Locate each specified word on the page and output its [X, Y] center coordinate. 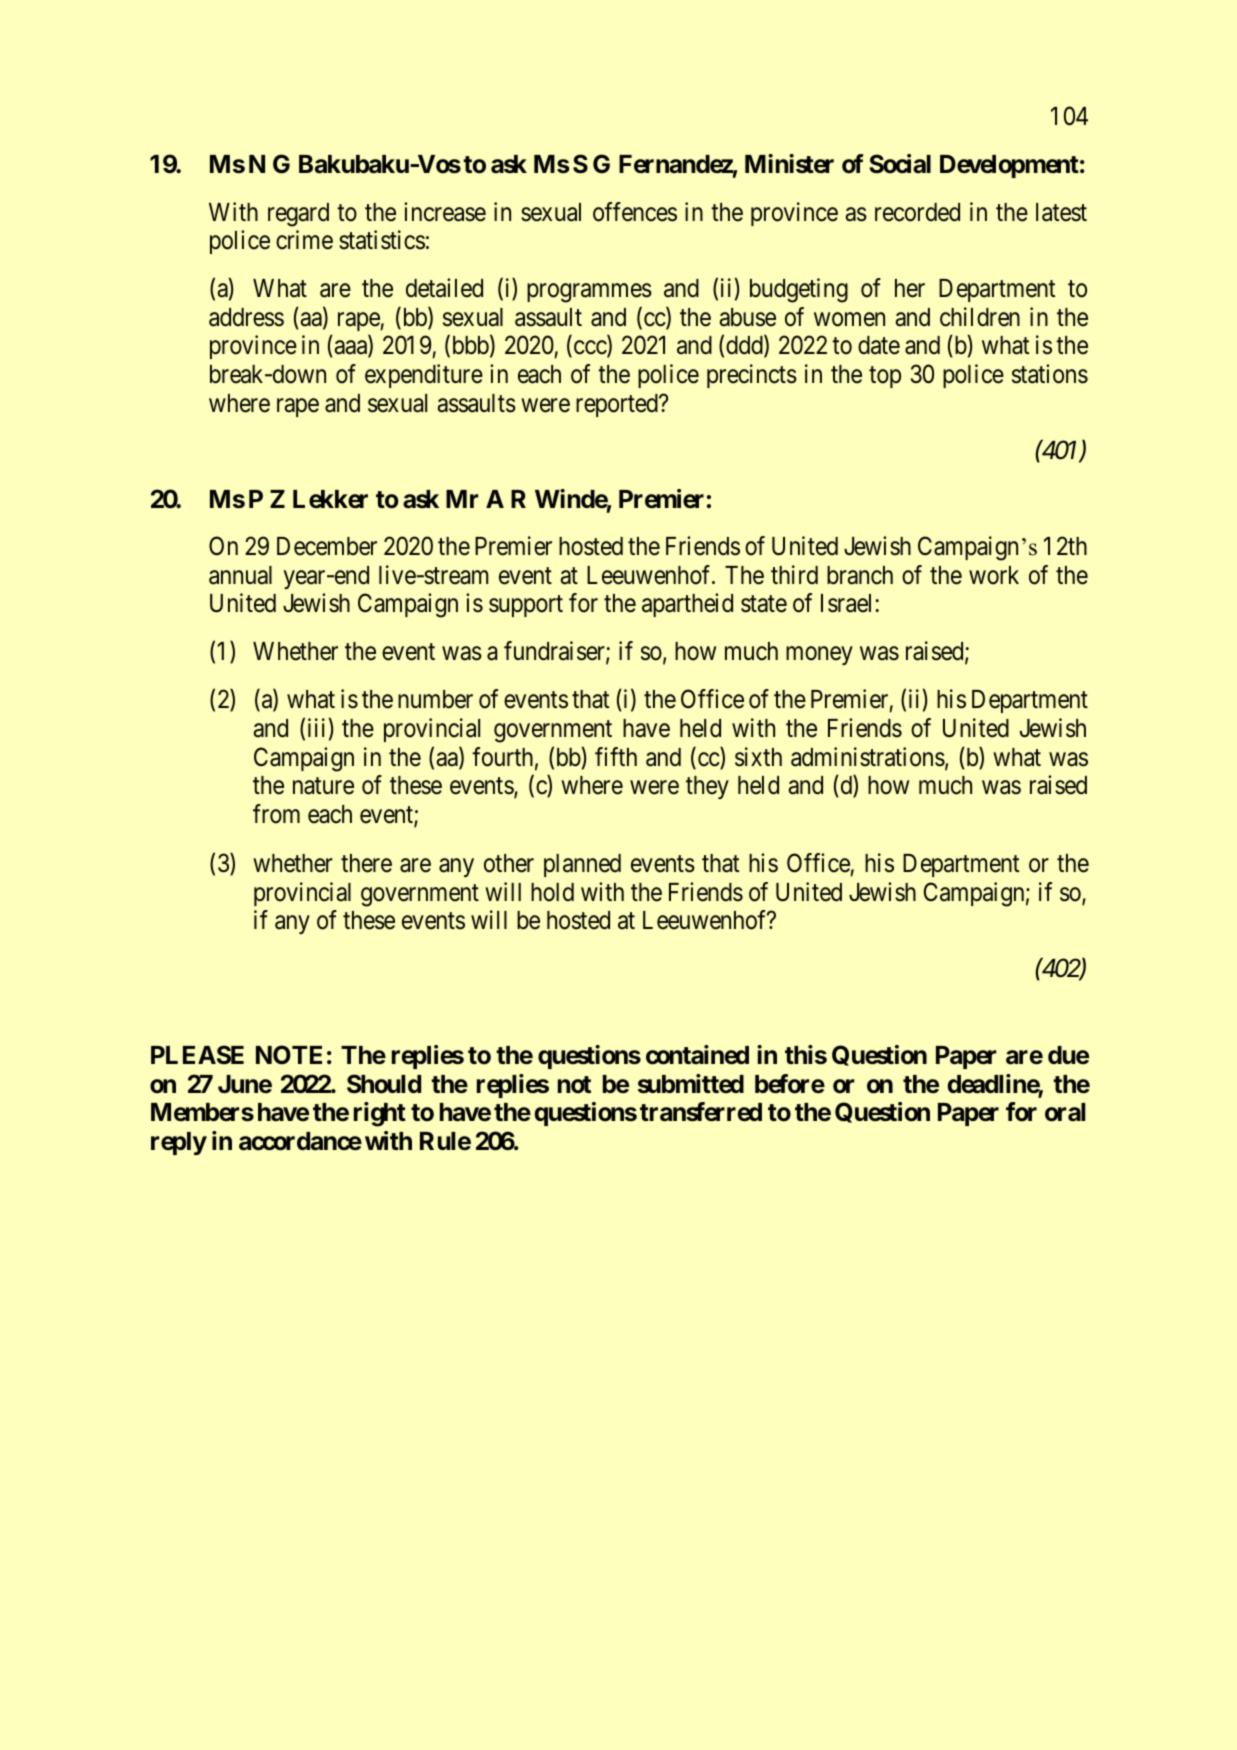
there [366, 863]
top [885, 377]
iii [316, 727]
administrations [868, 757]
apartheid [687, 605]
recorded [917, 212]
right [380, 1114]
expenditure [424, 376]
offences [635, 212]
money [819, 656]
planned [582, 865]
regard [298, 215]
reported [618, 405]
